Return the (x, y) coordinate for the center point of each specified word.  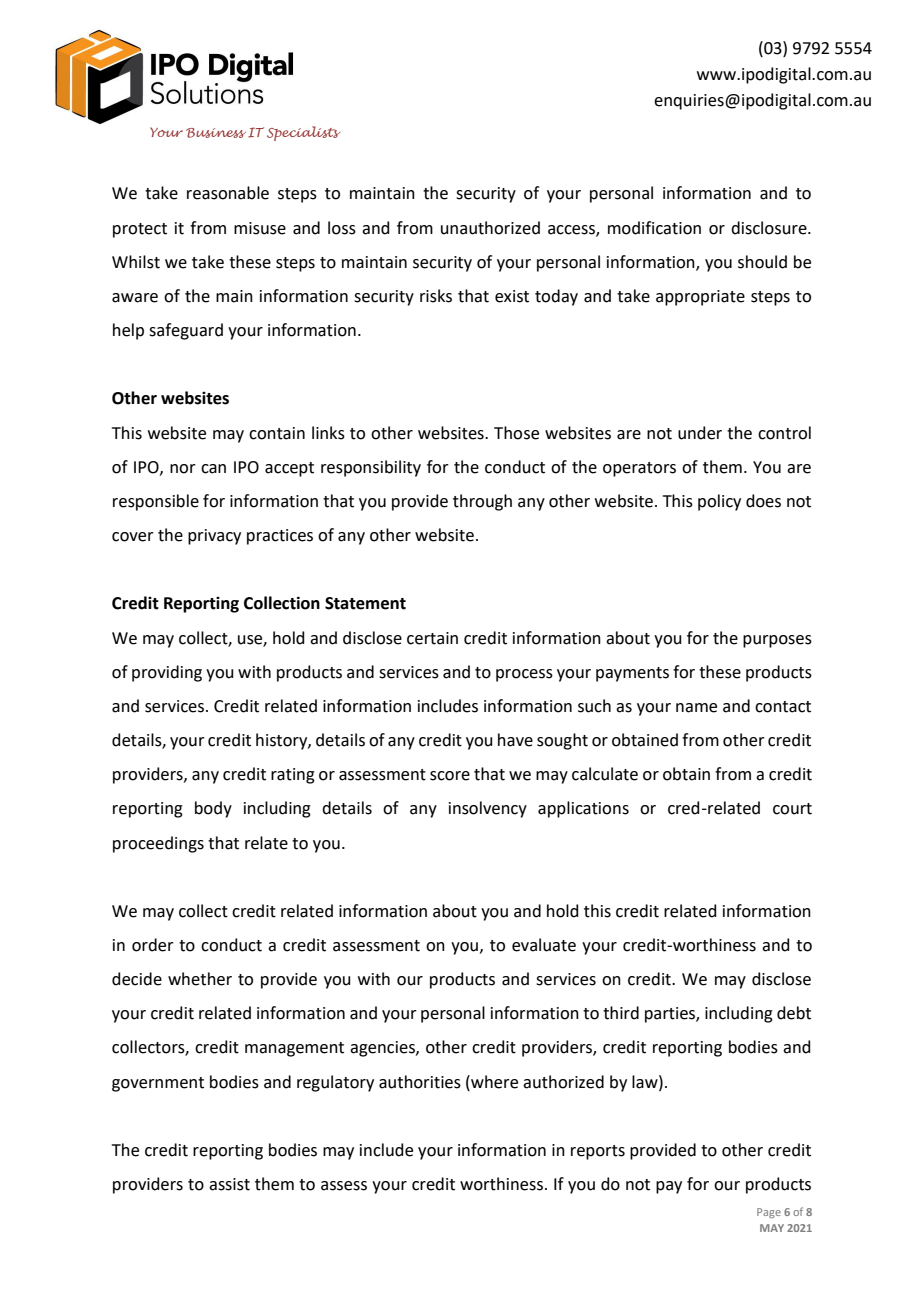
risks (436, 296)
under (700, 433)
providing (167, 673)
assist (229, 1184)
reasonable (228, 193)
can (213, 469)
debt (794, 1013)
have (515, 740)
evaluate (544, 945)
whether (200, 979)
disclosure (770, 228)
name (696, 708)
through (482, 502)
